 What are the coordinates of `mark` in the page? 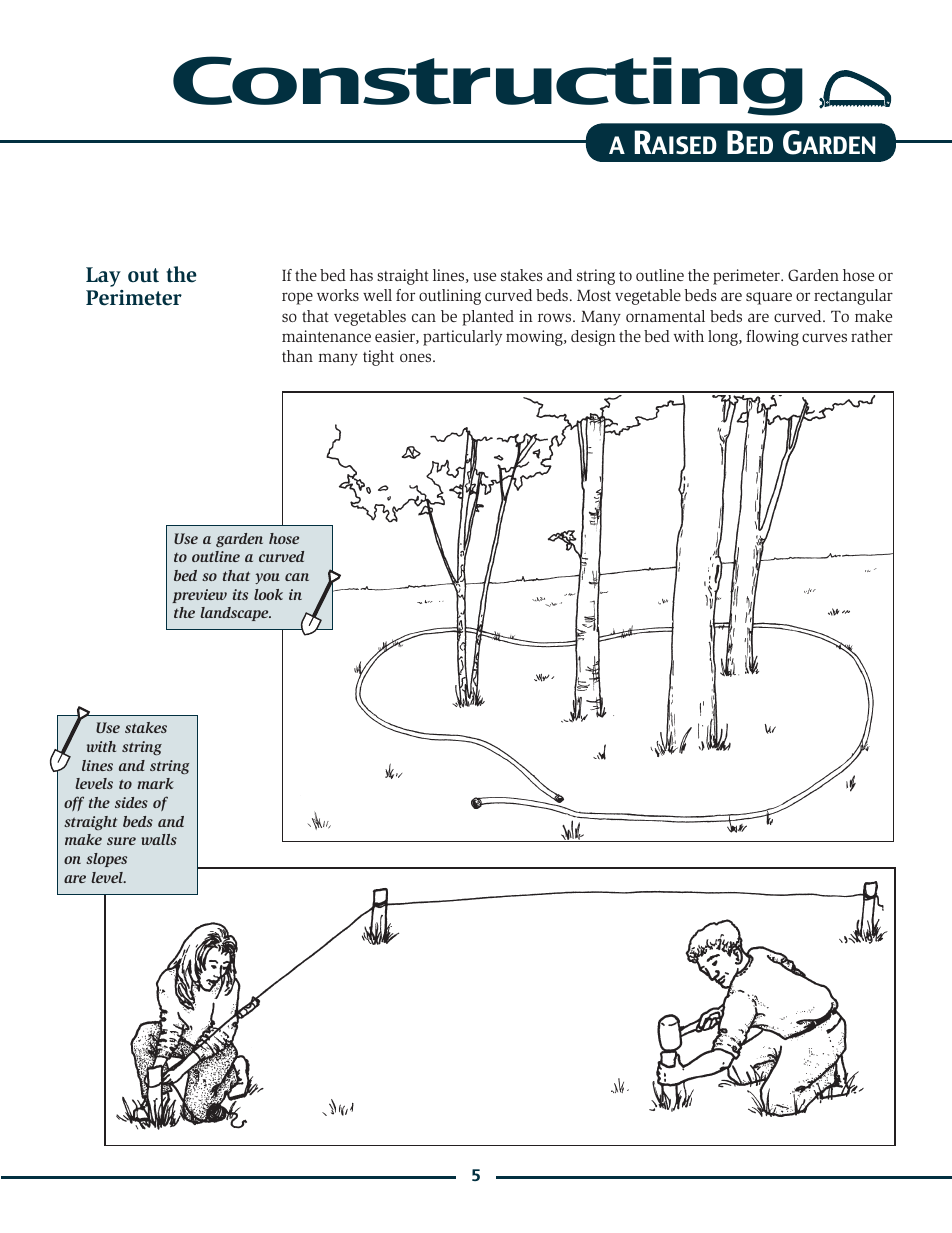 It's located at (156, 783).
